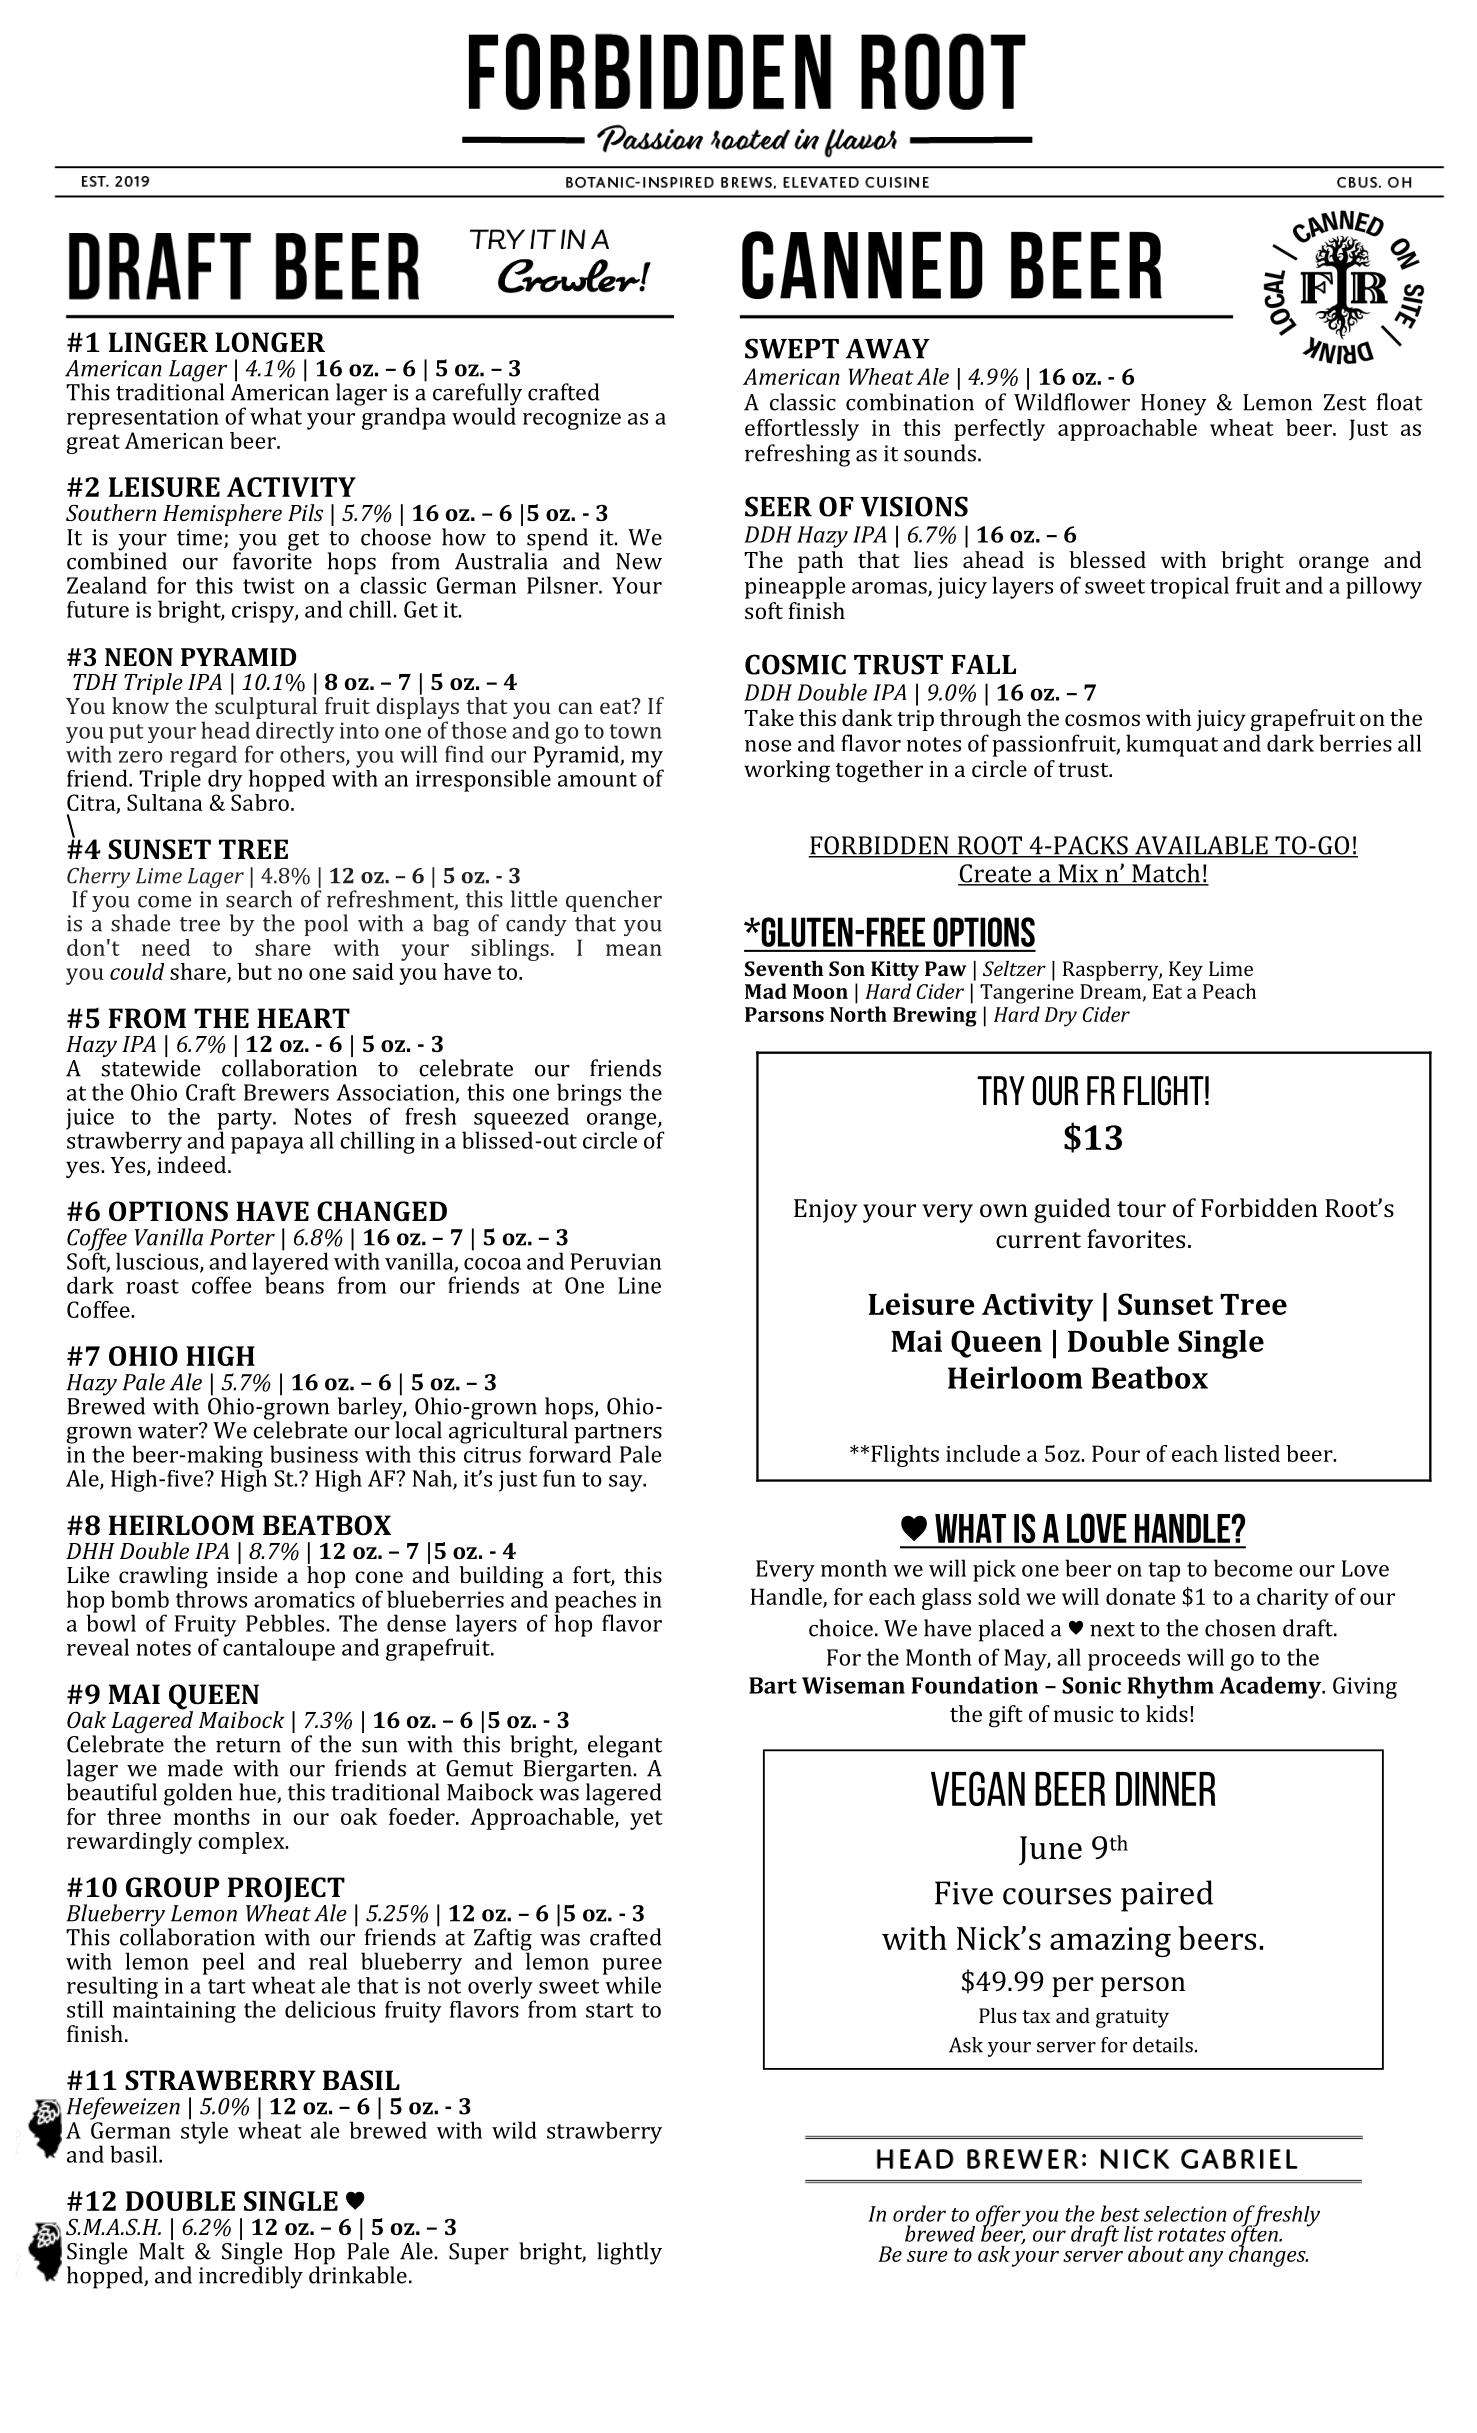  What do you see at coordinates (1255, 2236) in the page?
I see `often` at bounding box center [1255, 2236].
